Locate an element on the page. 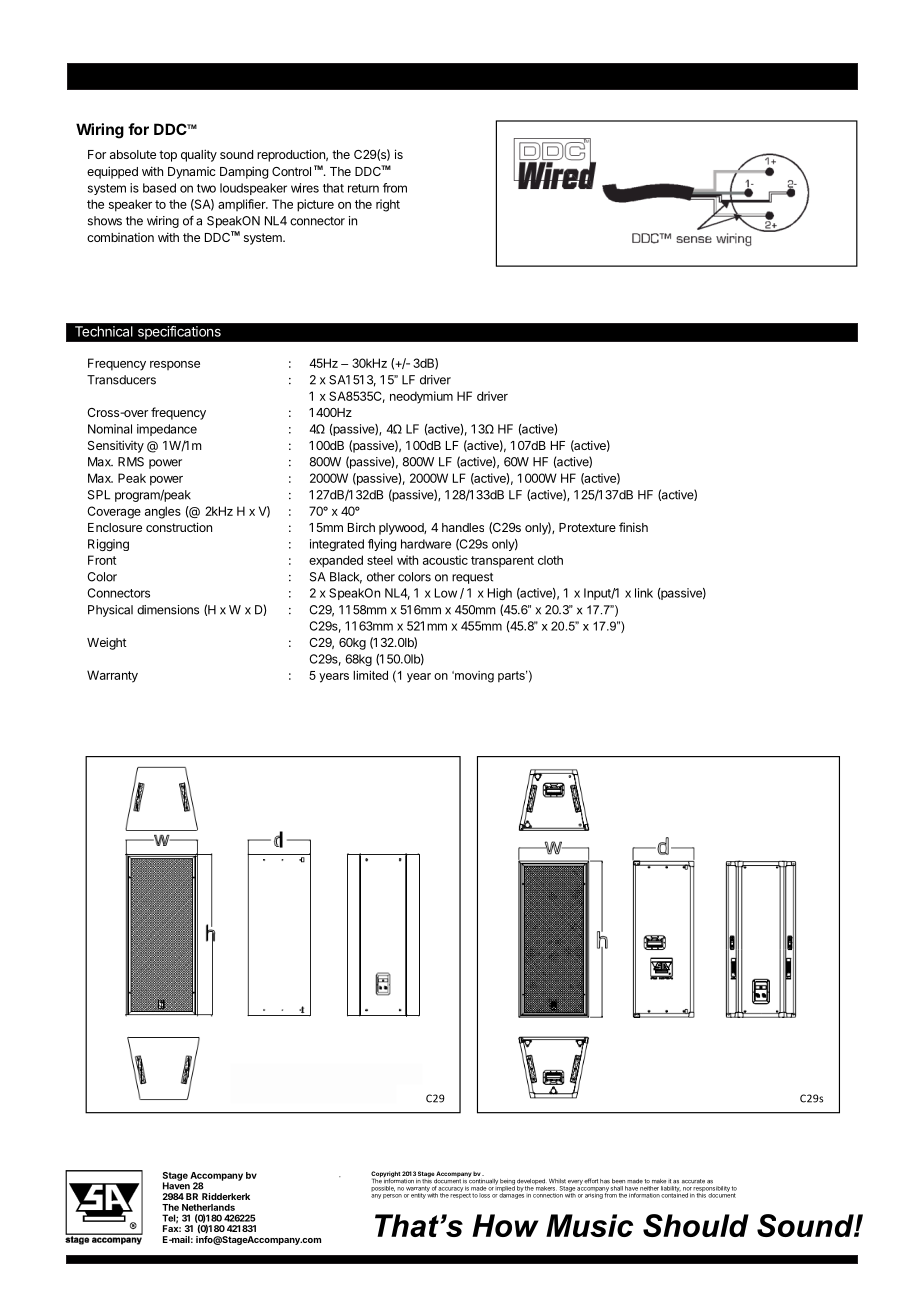 This page has height=1307, width=924. return is located at coordinates (363, 188).
